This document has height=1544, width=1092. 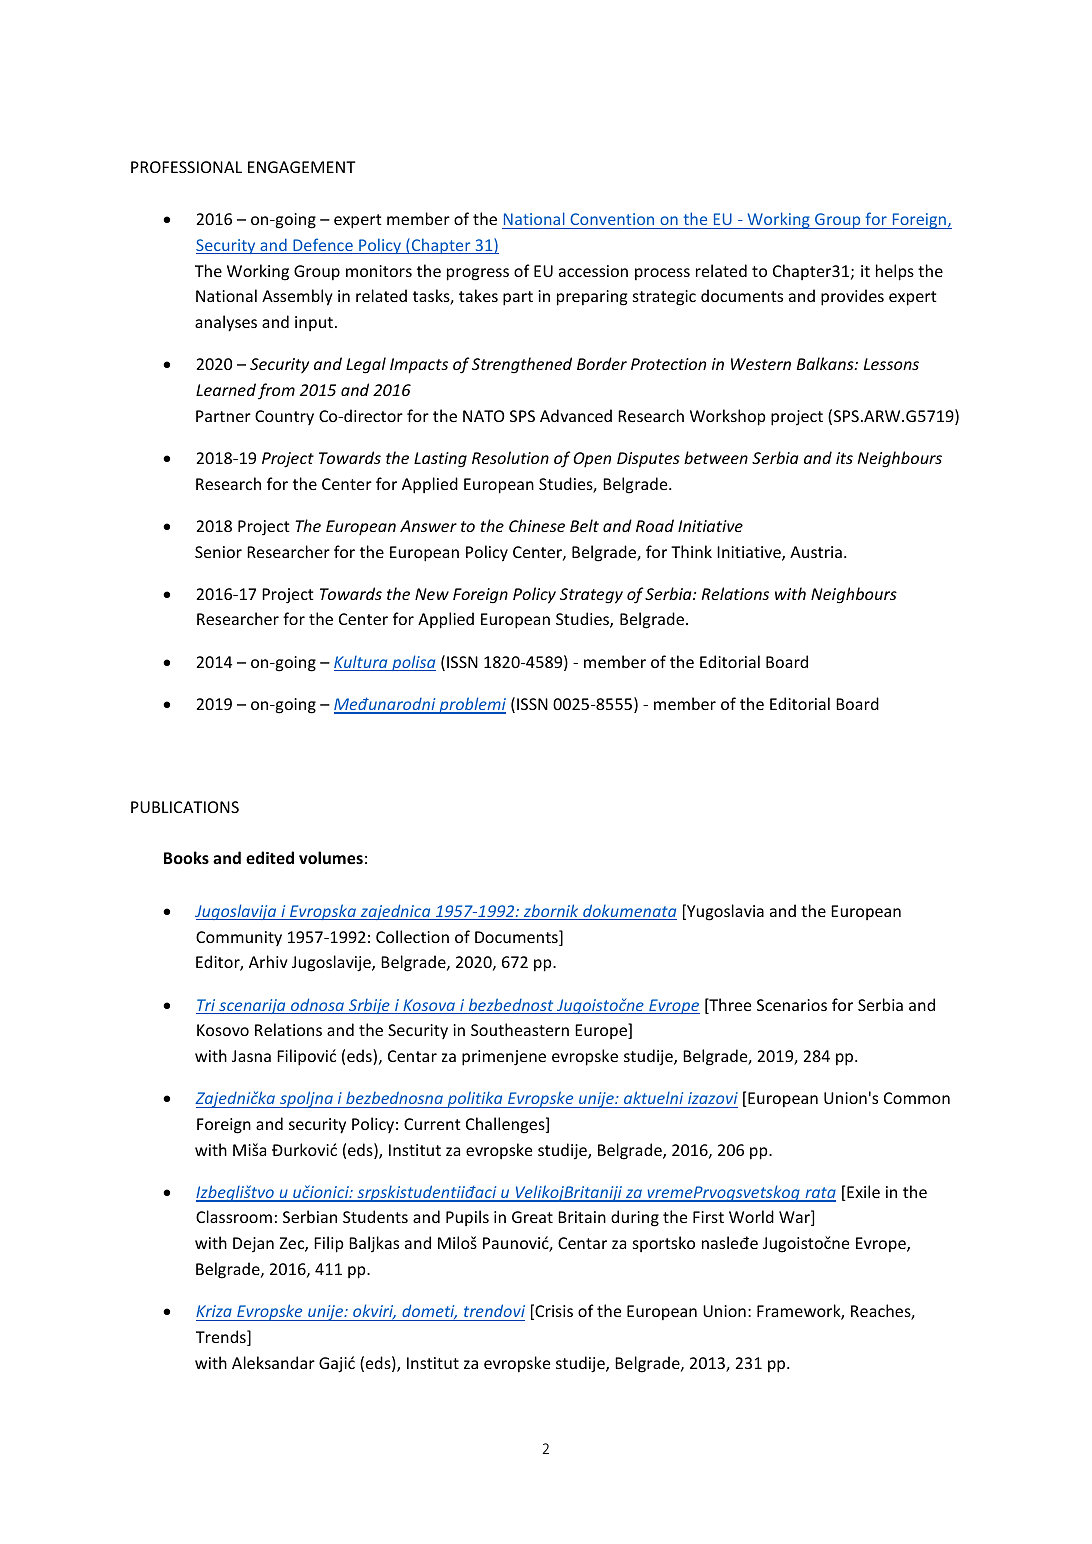 I want to click on helps, so click(x=895, y=272).
